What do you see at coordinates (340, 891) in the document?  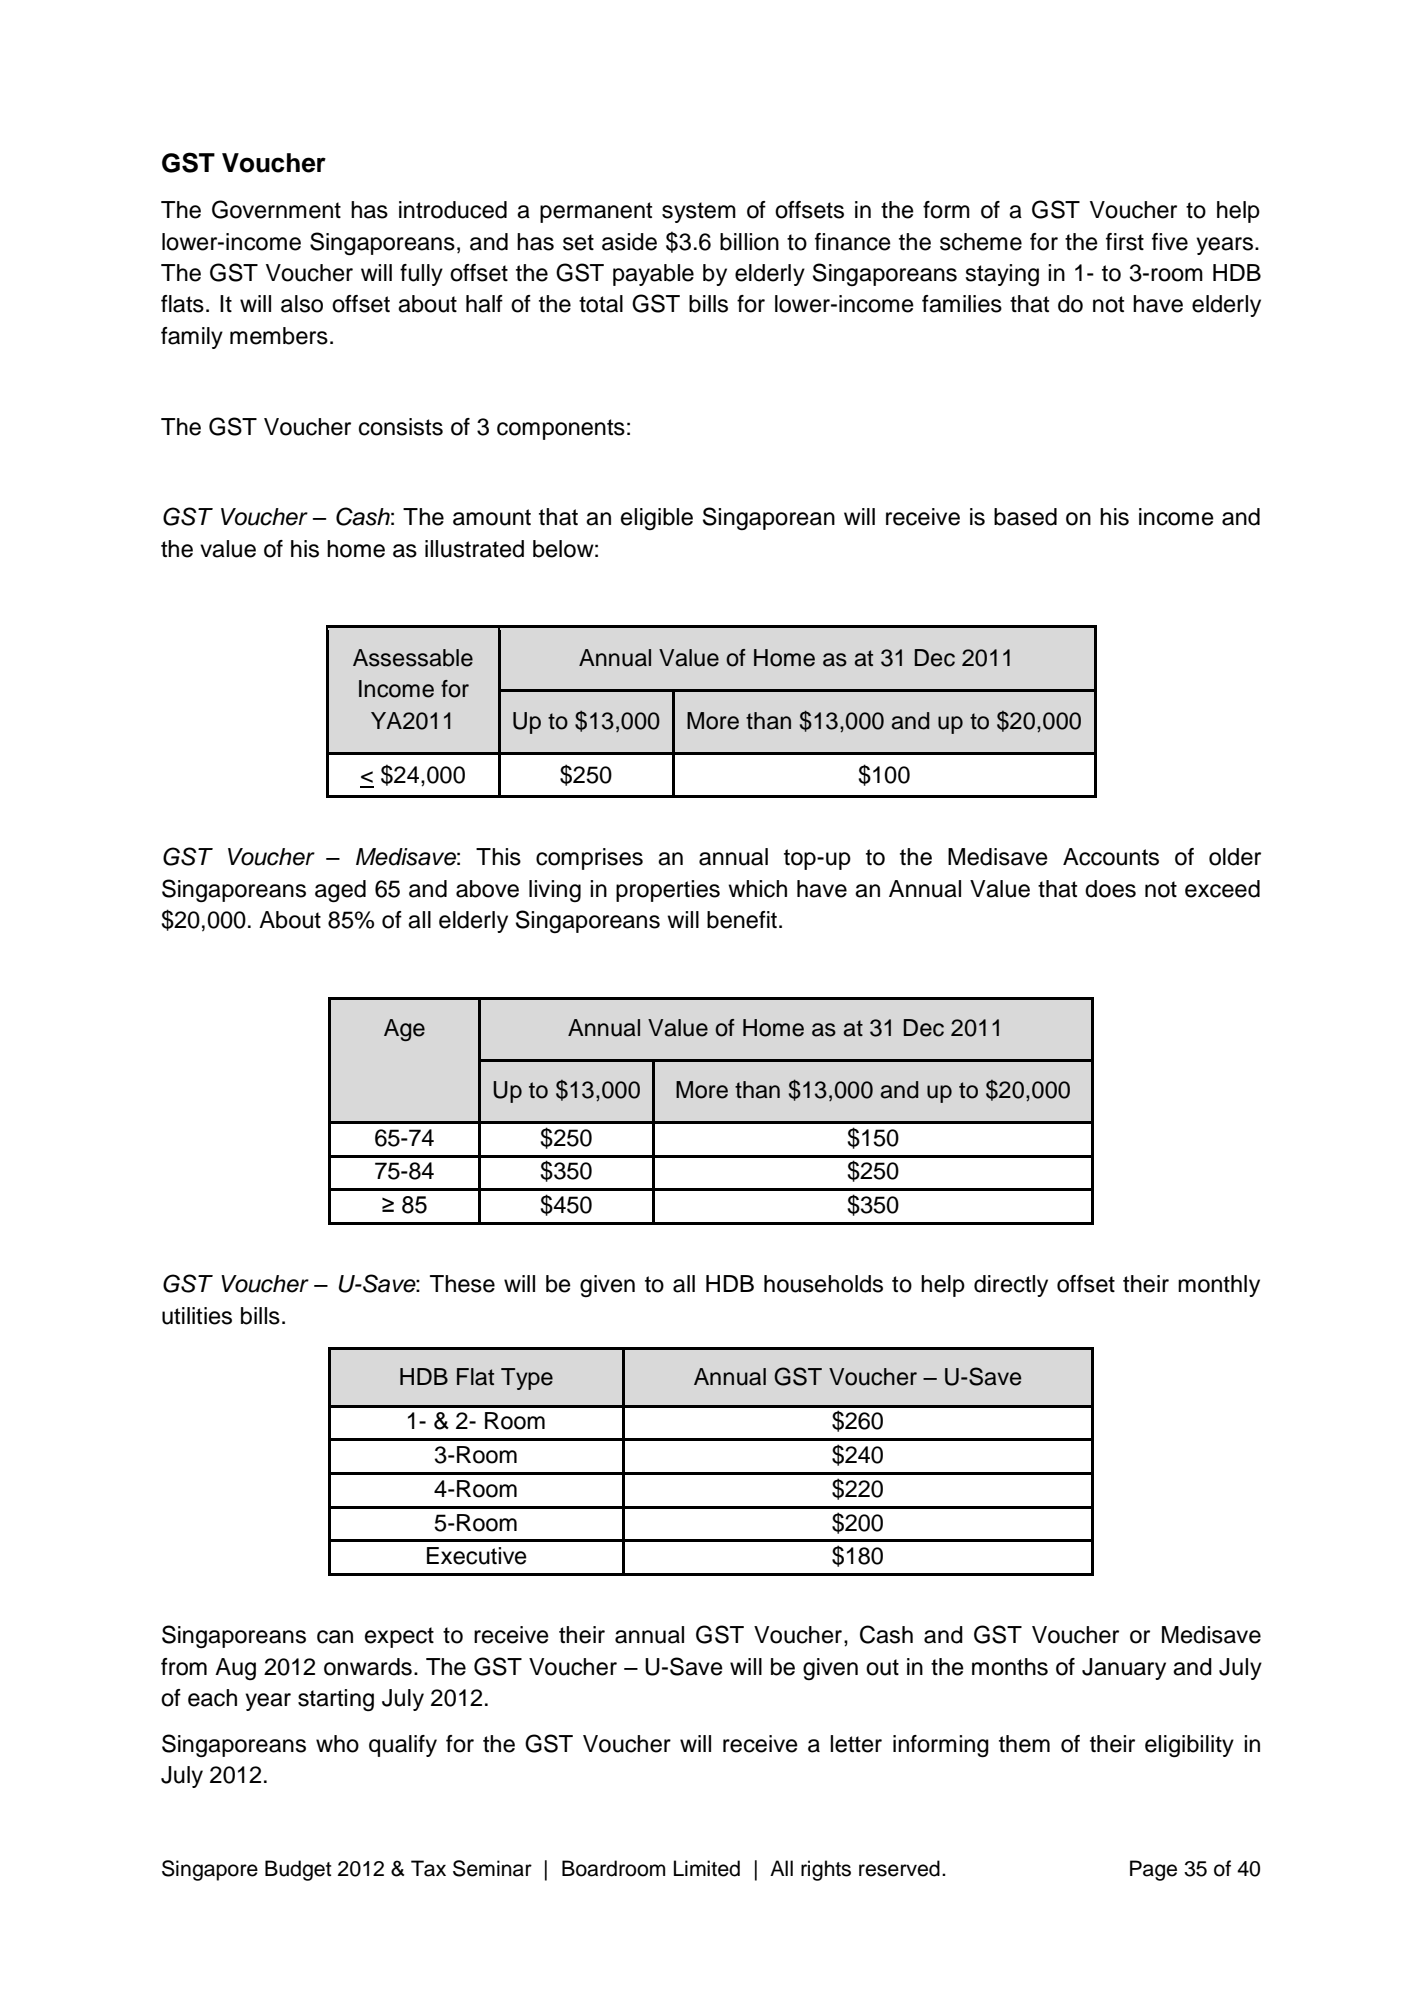 I see `aged` at bounding box center [340, 891].
